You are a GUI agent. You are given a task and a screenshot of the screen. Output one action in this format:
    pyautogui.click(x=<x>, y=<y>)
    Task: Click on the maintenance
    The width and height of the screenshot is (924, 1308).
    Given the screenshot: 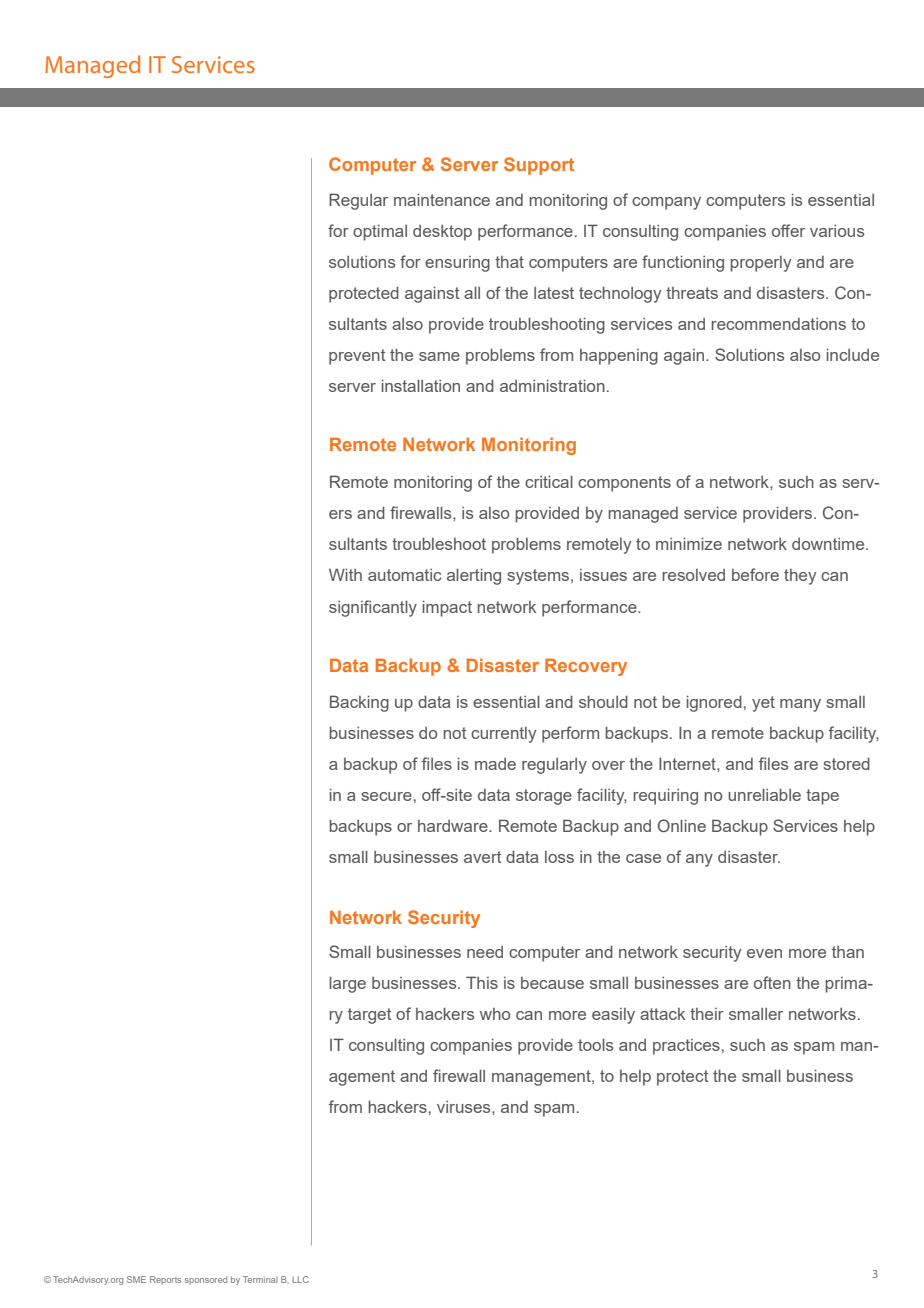 What is the action you would take?
    pyautogui.click(x=442, y=199)
